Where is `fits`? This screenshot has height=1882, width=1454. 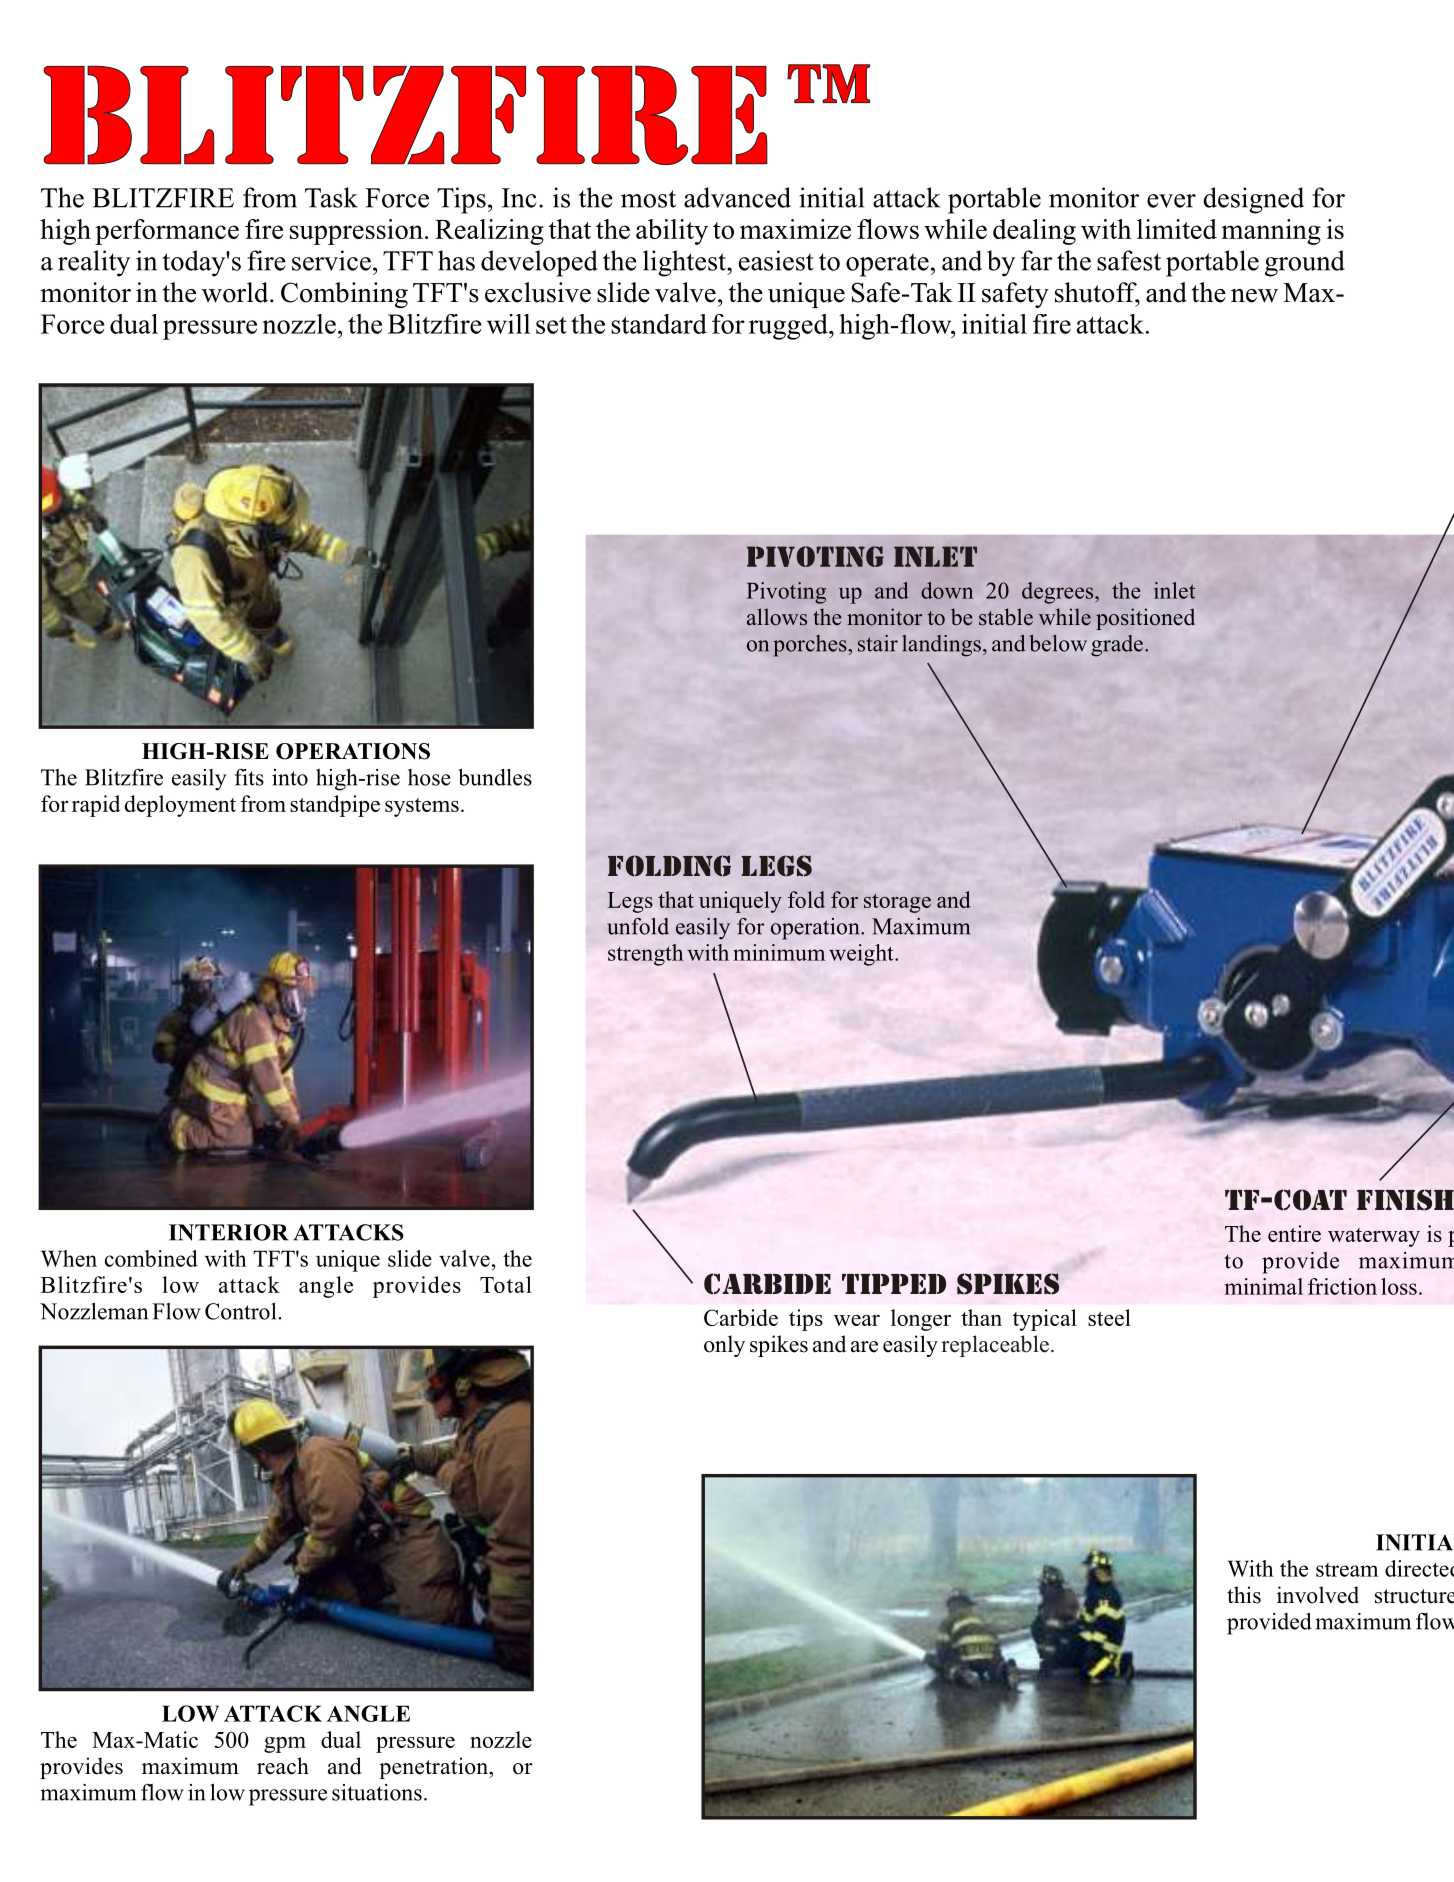 fits is located at coordinates (249, 777).
